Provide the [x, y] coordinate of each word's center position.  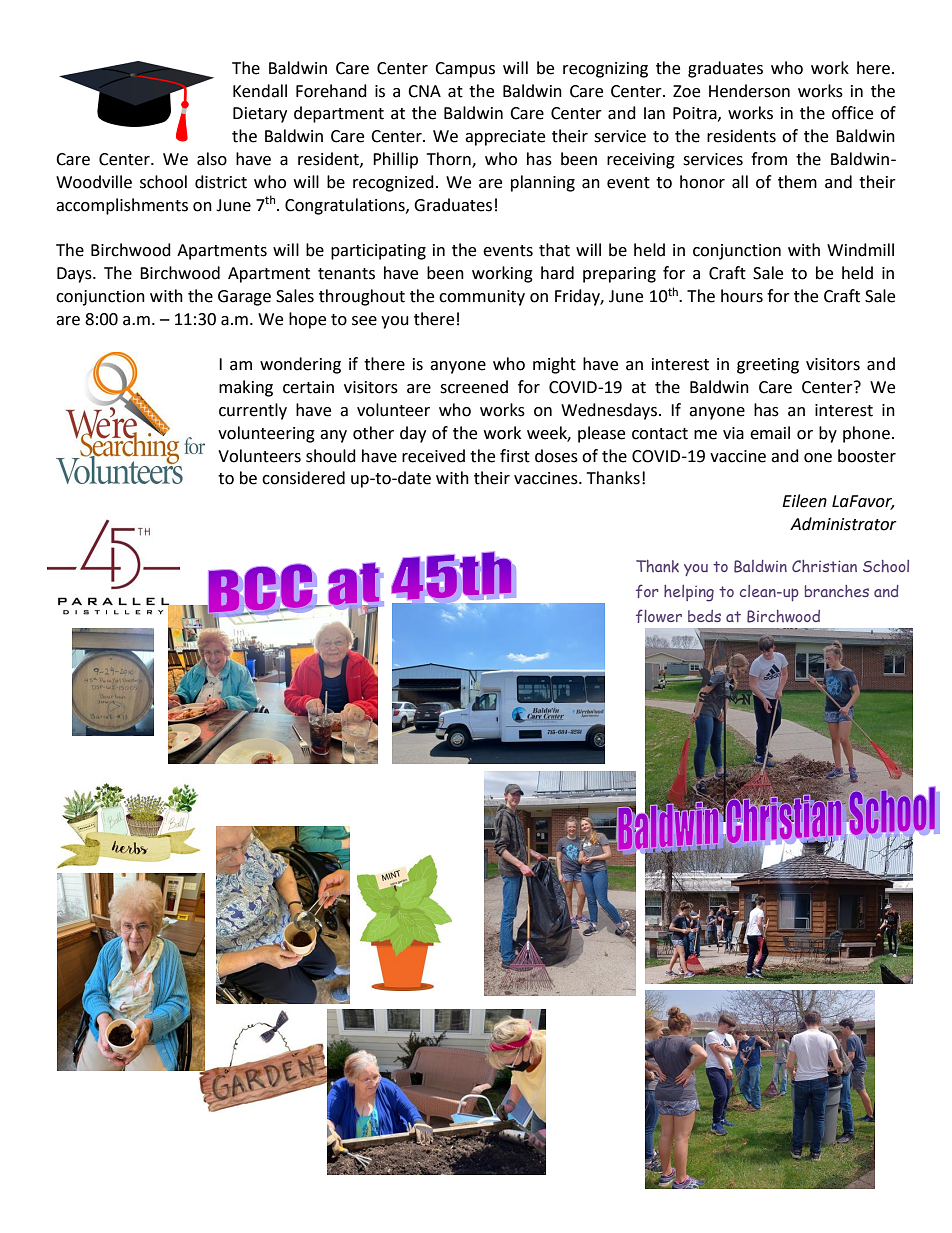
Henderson [749, 91]
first [515, 456]
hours [742, 296]
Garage [244, 298]
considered [303, 478]
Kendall [260, 91]
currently [253, 411]
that [554, 250]
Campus [465, 70]
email [770, 433]
